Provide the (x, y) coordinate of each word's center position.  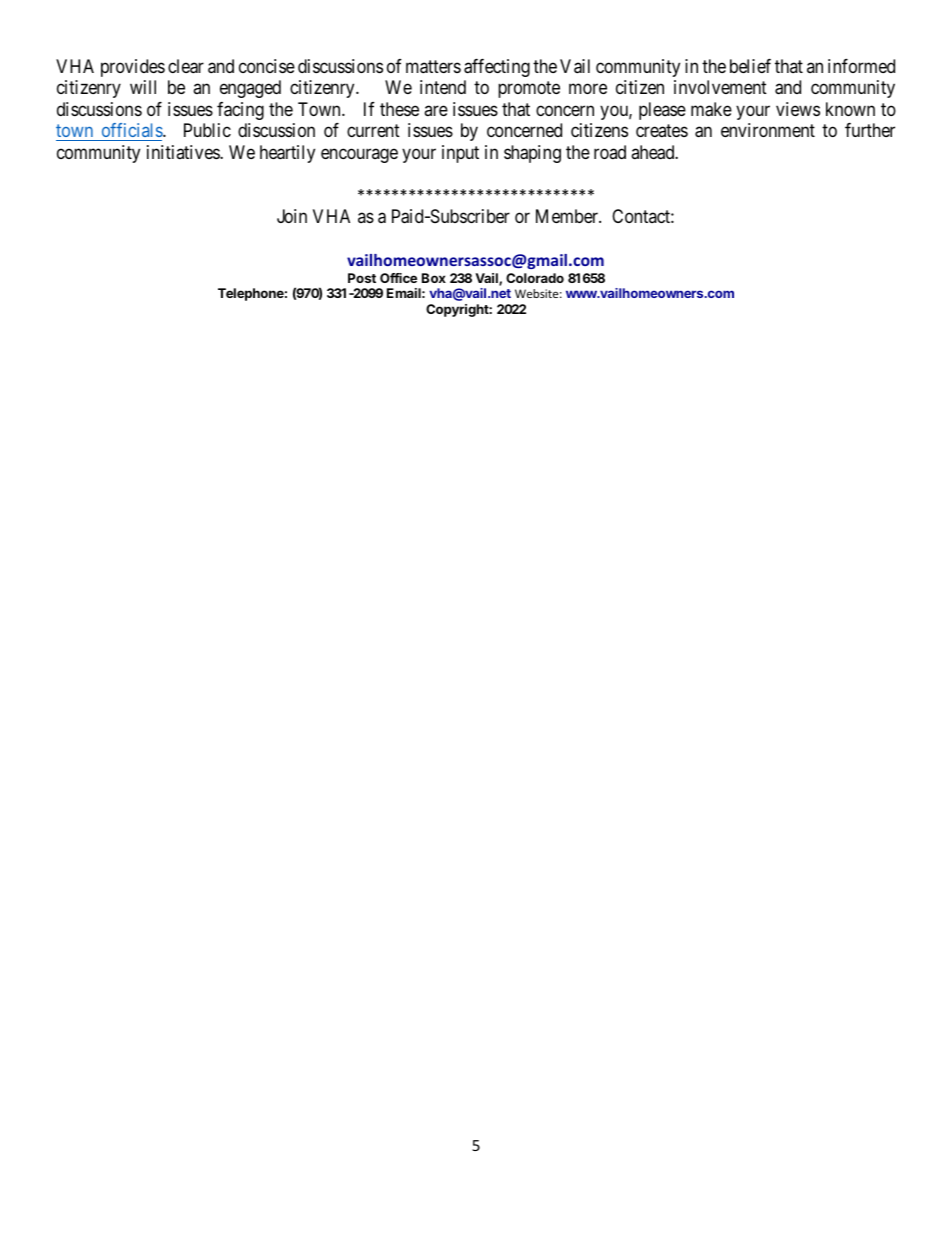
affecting (497, 68)
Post (362, 278)
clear (186, 66)
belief (750, 66)
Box (434, 278)
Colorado (535, 278)
